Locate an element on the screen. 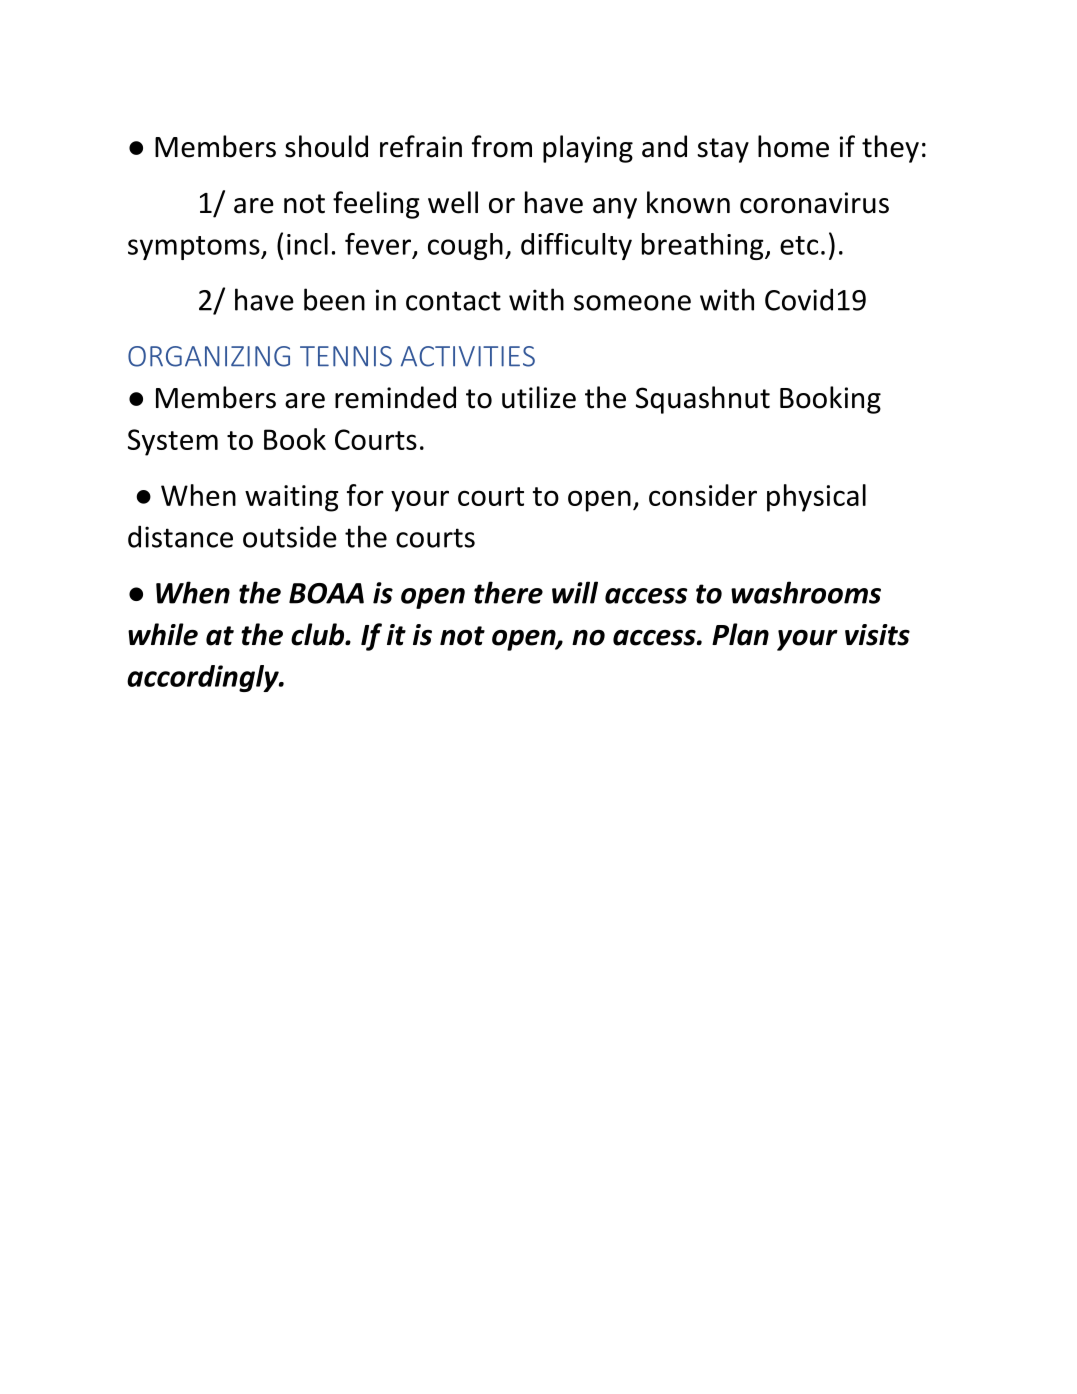 Image resolution: width=1077 pixels, height=1394 pixels. ORGANIZING is located at coordinates (209, 356).
